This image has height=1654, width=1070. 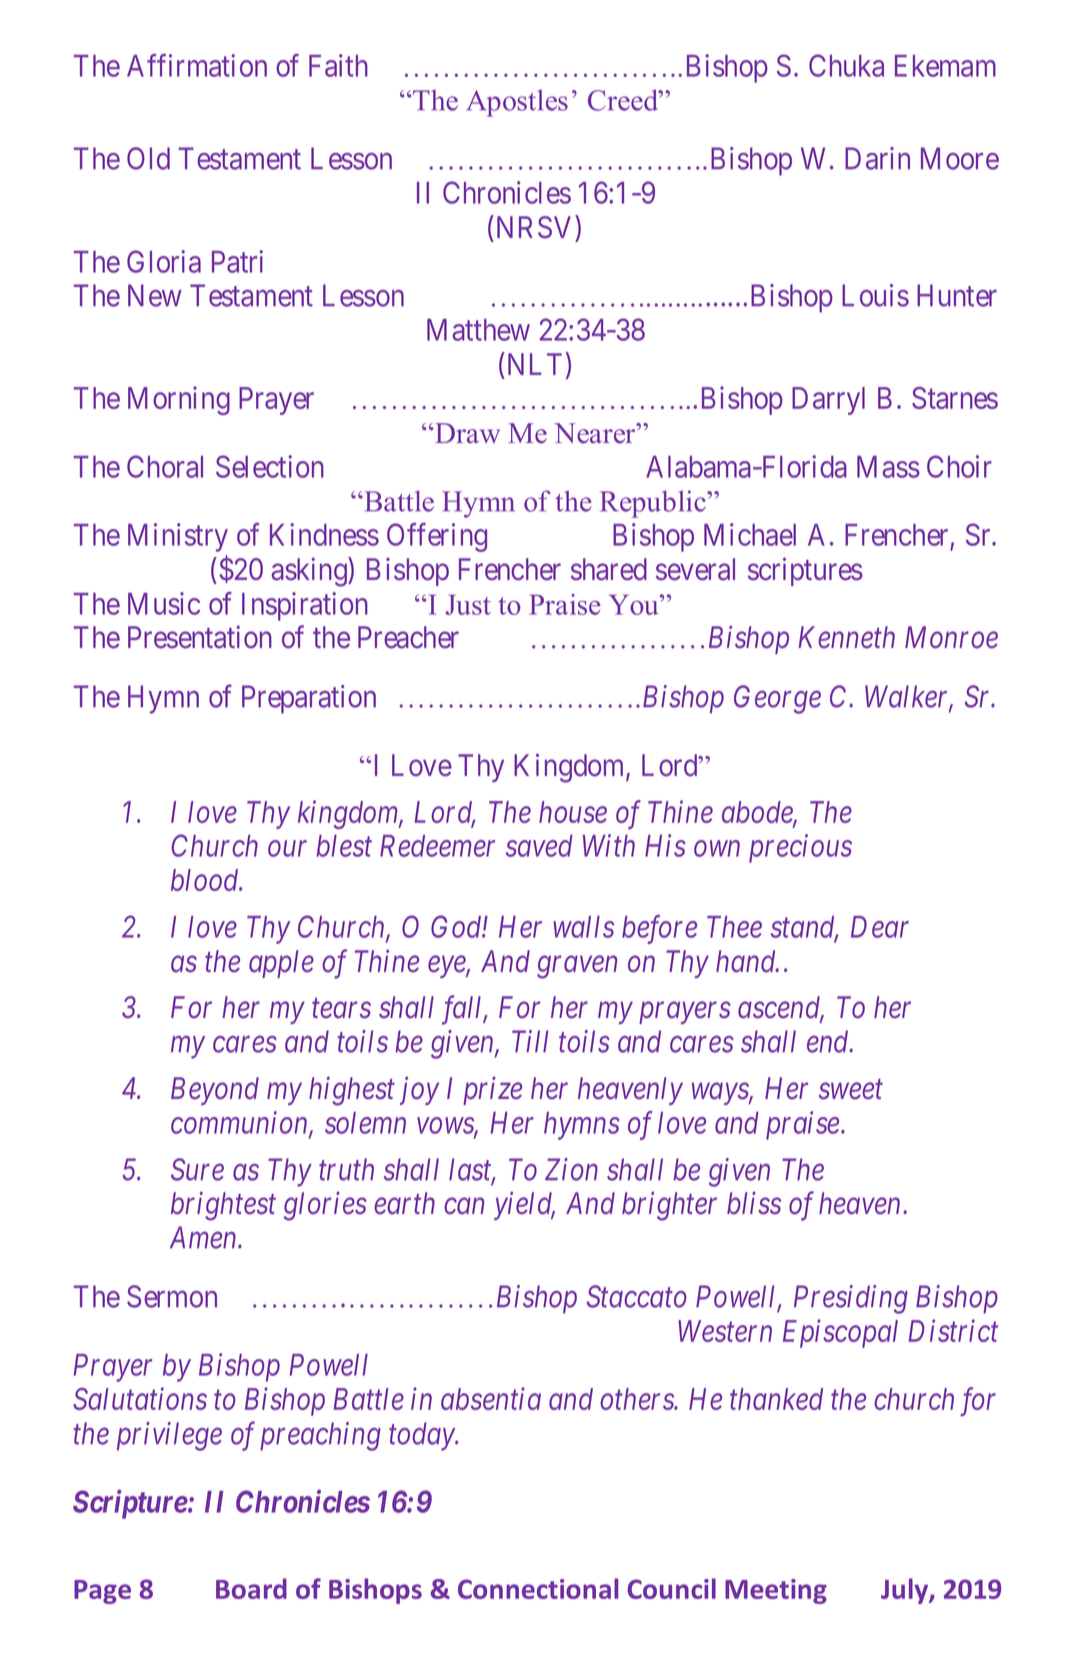 What do you see at coordinates (517, 103) in the image?
I see `Apostles` at bounding box center [517, 103].
